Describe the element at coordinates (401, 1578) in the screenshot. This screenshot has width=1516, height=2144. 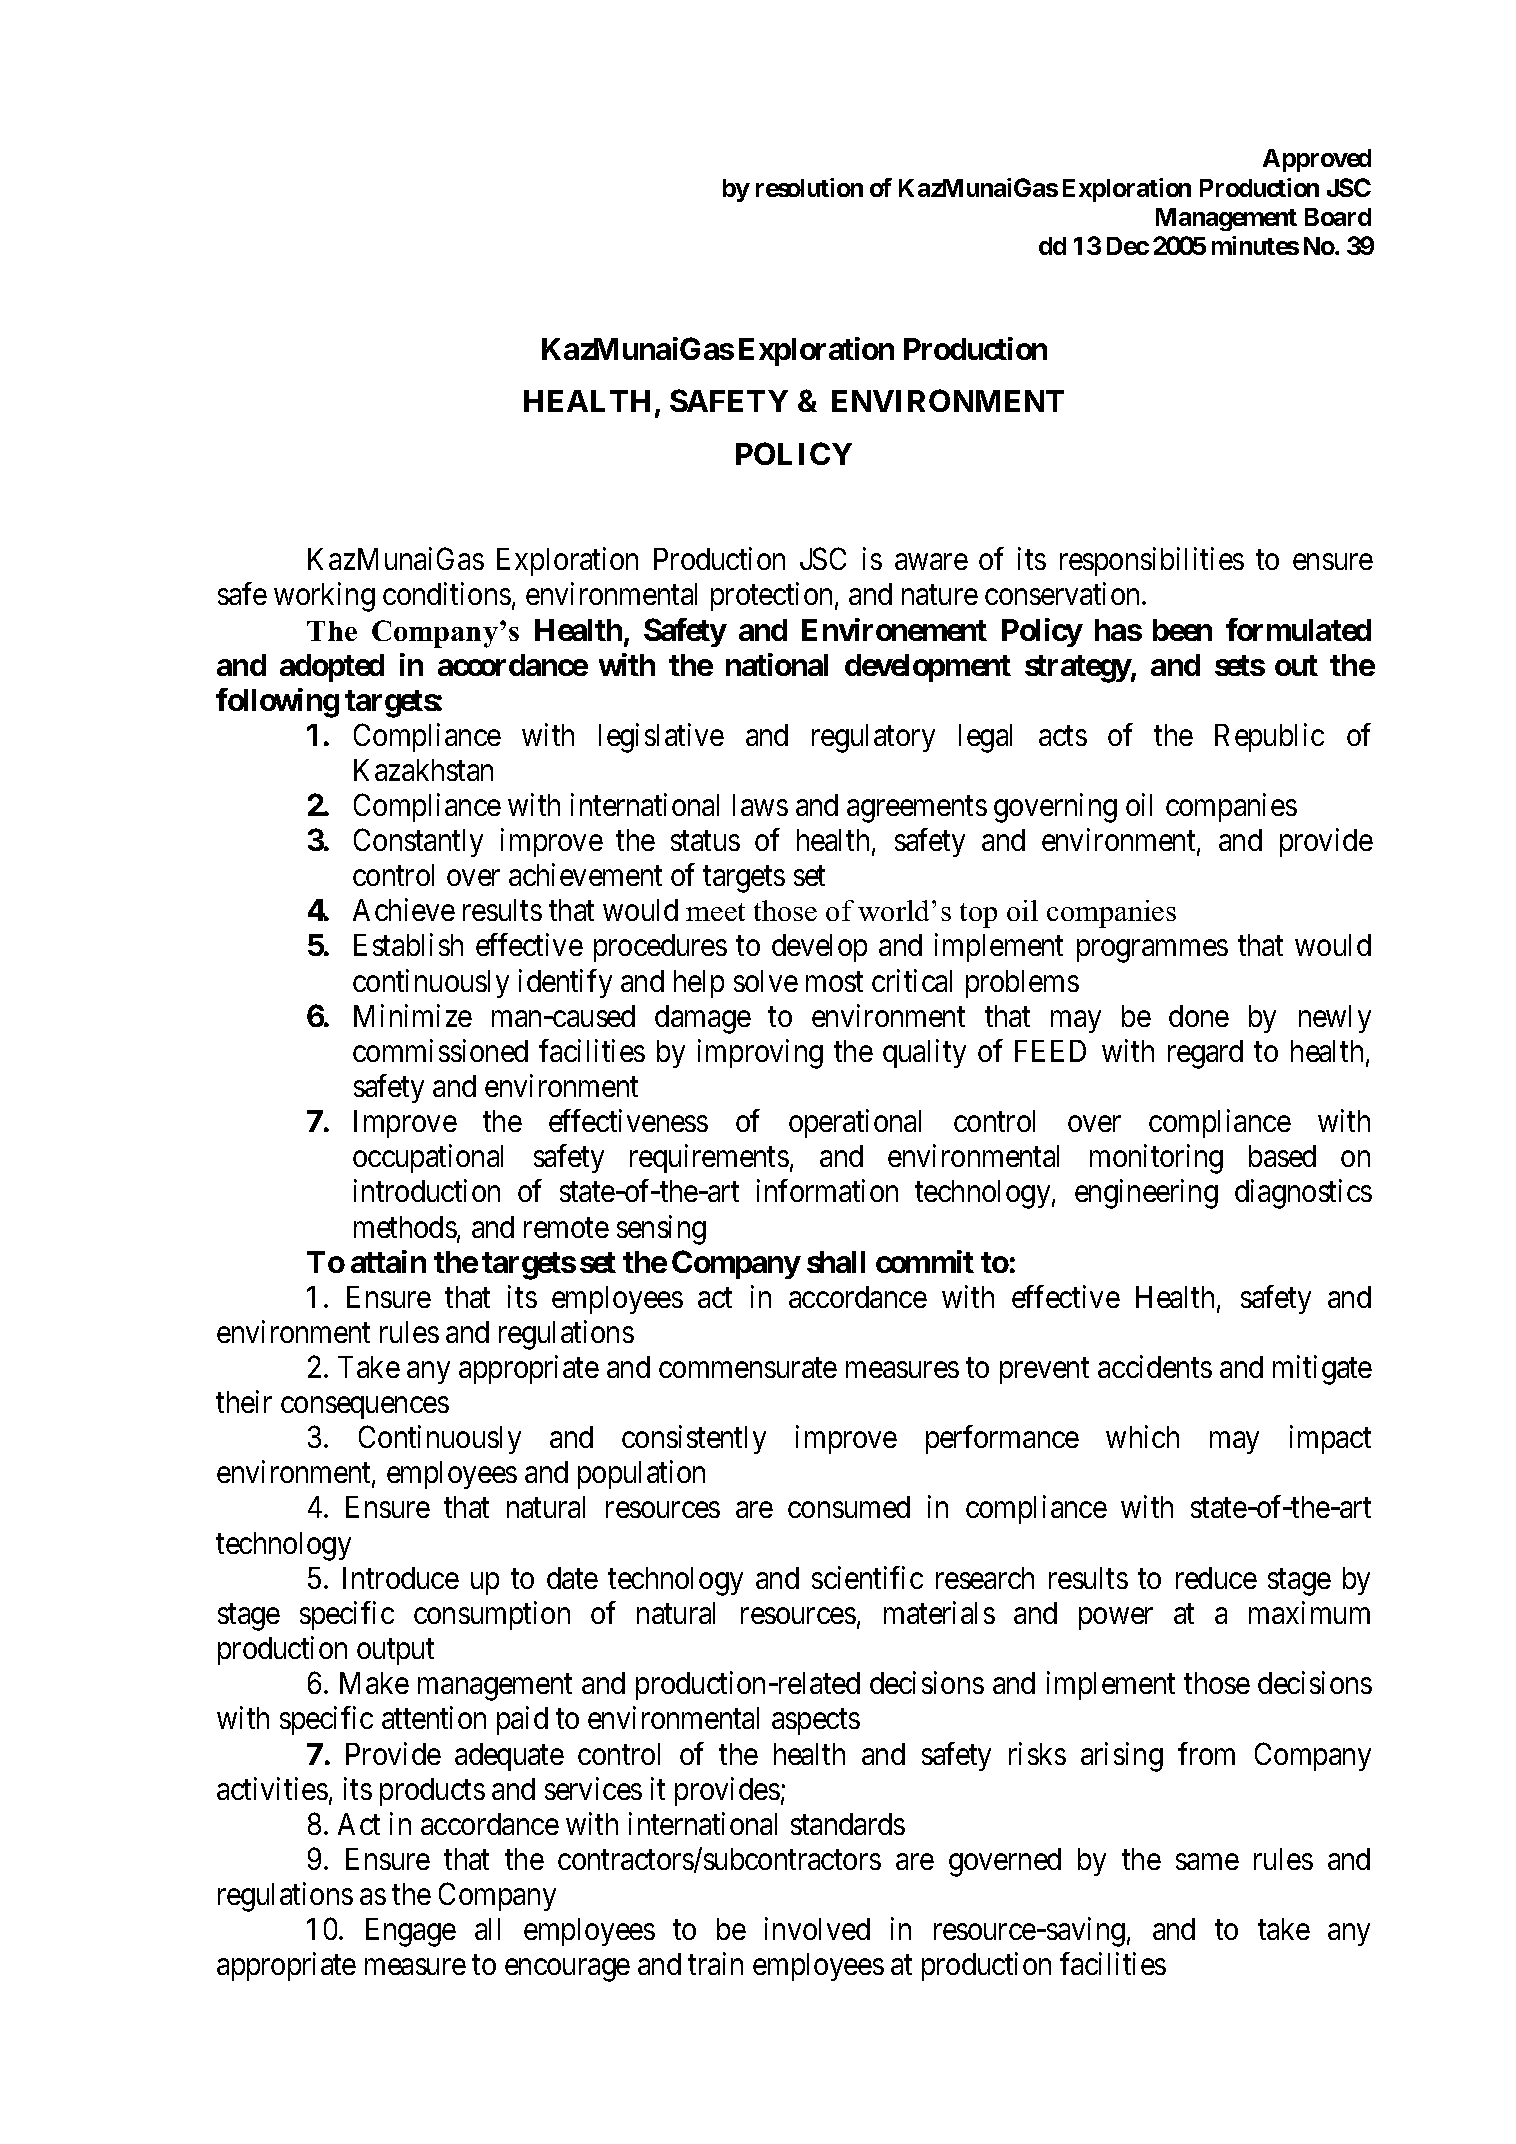
I see `Introduce` at that location.
